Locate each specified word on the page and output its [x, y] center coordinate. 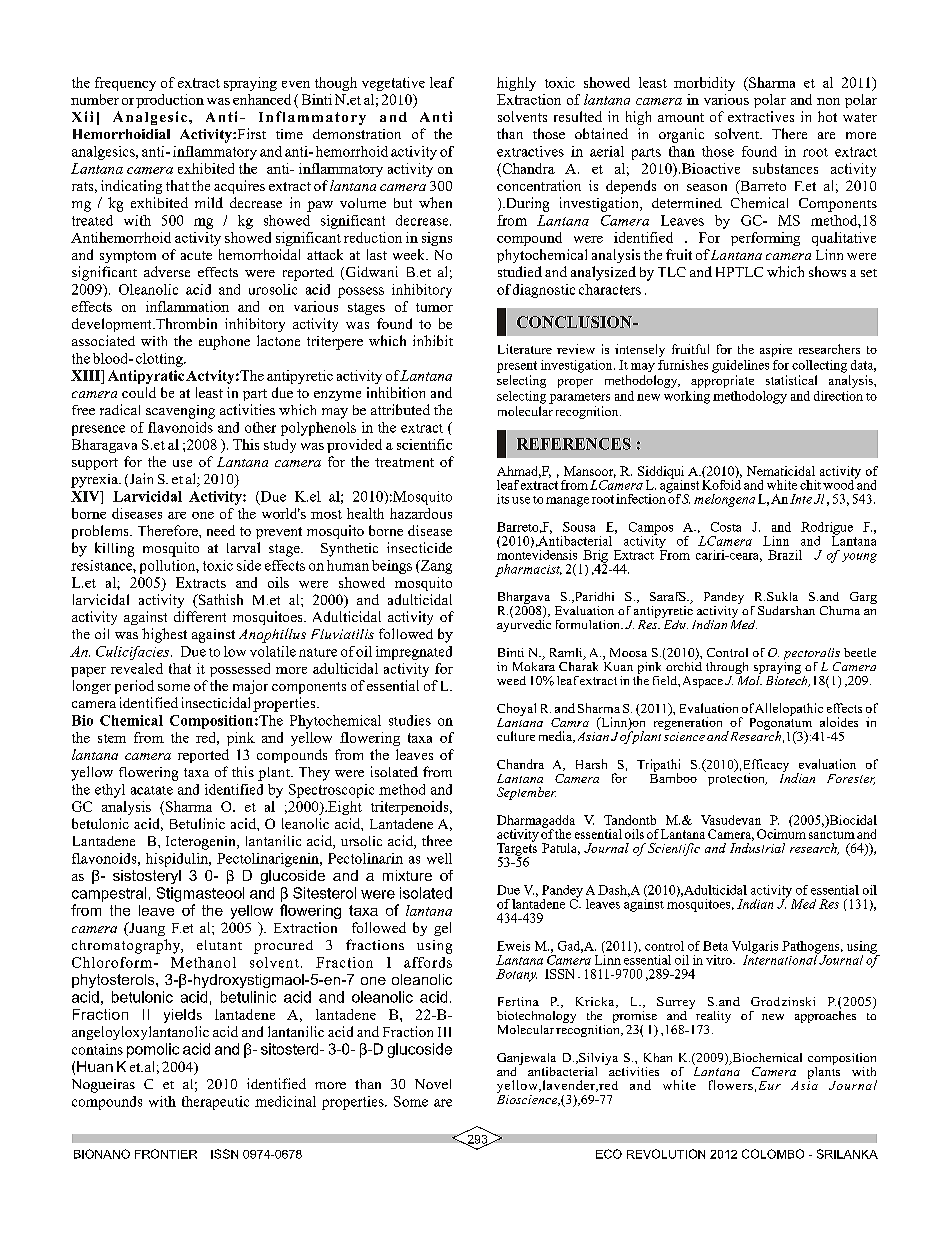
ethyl [110, 791]
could [139, 392]
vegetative [393, 84]
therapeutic [215, 1103]
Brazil [785, 555]
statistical [791, 380]
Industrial [757, 846]
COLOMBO [773, 1154]
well [439, 858]
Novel [433, 1084]
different [200, 616]
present [517, 367]
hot [827, 116]
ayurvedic [524, 624]
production [170, 101]
